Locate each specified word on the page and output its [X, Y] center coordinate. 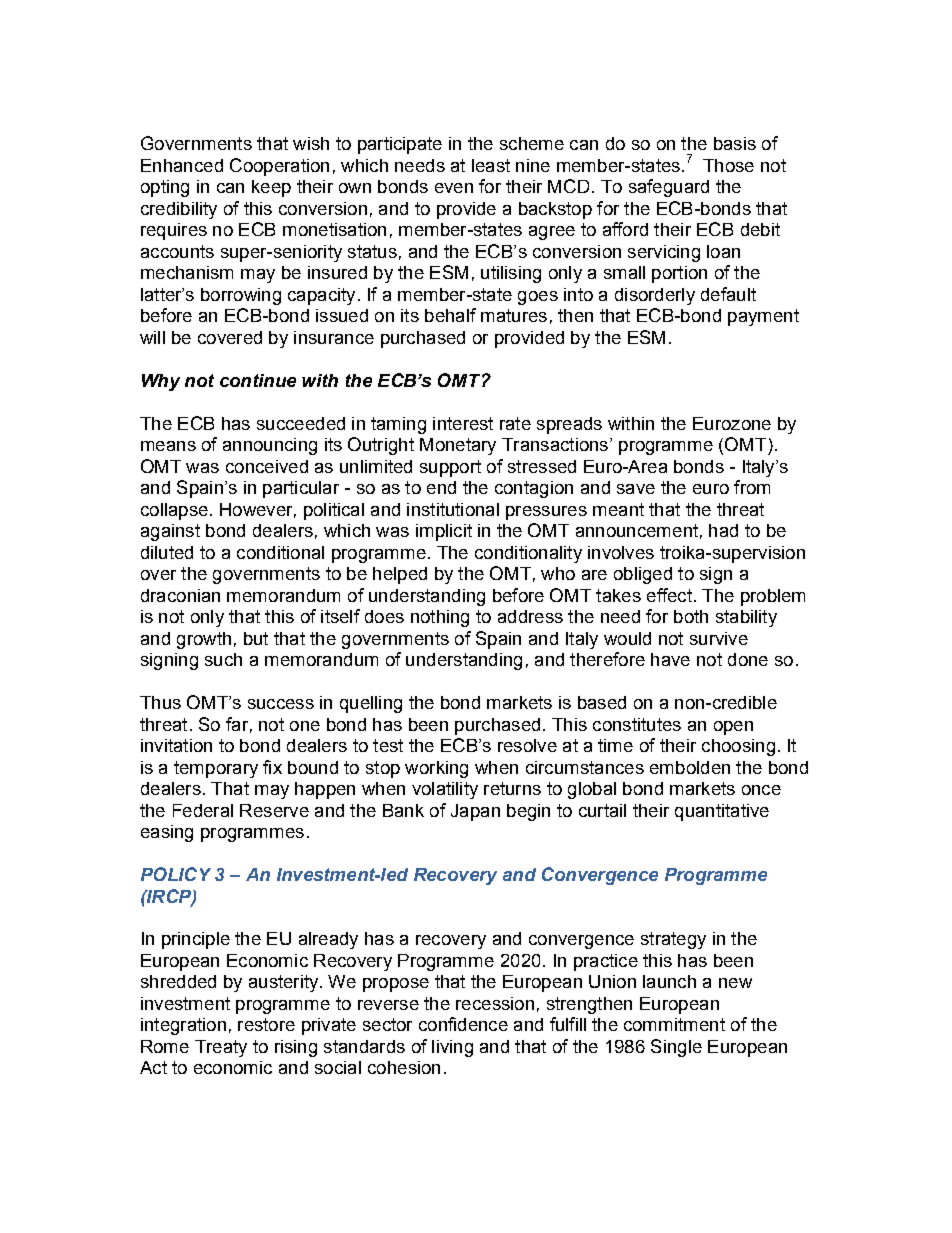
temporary [216, 769]
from [752, 487]
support [450, 468]
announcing [270, 446]
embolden [690, 767]
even [454, 188]
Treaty [221, 1048]
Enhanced [182, 165]
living [452, 1048]
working [436, 769]
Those [728, 165]
